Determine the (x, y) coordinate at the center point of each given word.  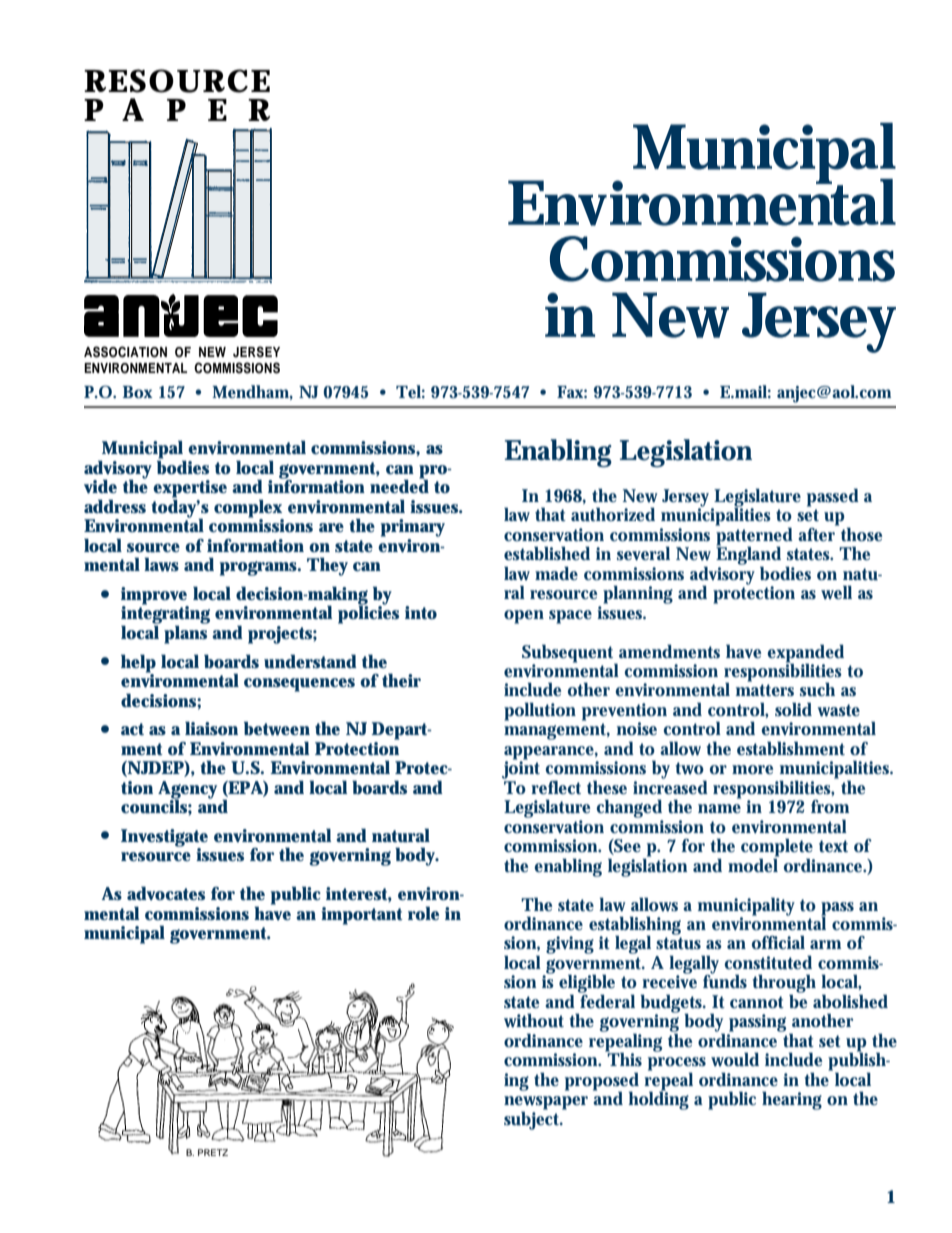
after (818, 533)
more (752, 769)
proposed (602, 1082)
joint (521, 770)
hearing (792, 1100)
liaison (211, 728)
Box (138, 392)
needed (399, 485)
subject (533, 1119)
